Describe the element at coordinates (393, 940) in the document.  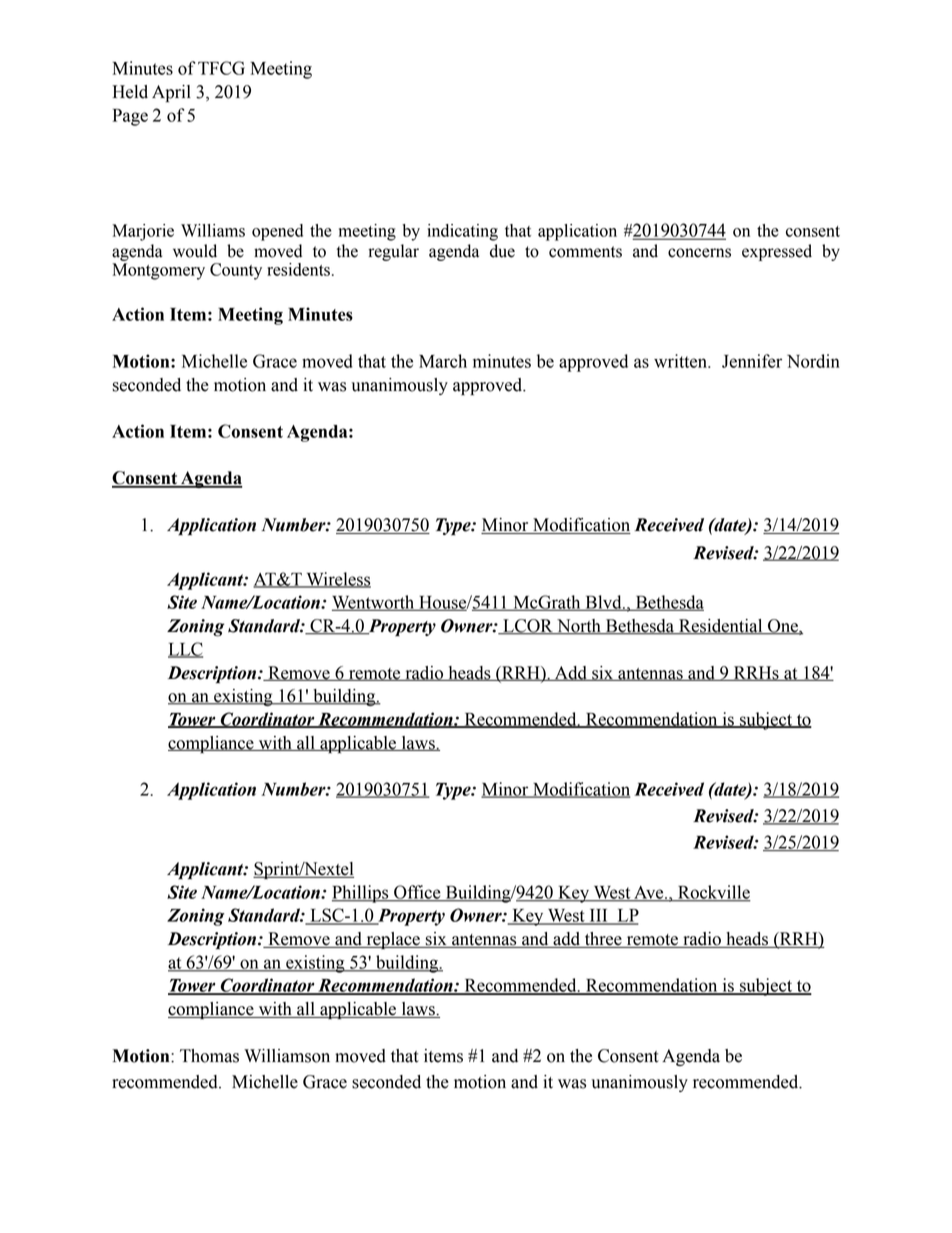
I see `replace` at that location.
